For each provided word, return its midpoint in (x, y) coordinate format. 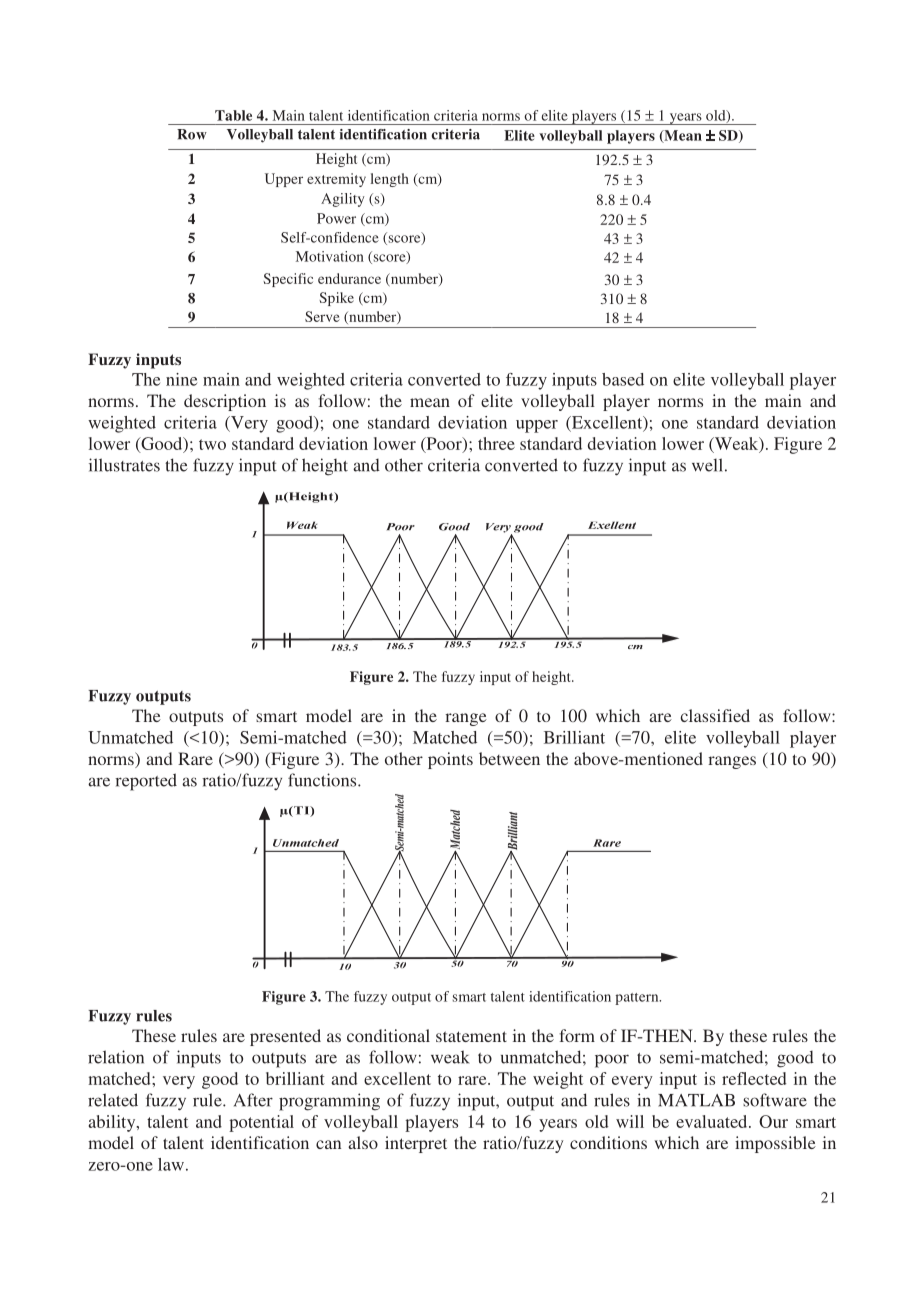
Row (192, 134)
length (389, 180)
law (171, 1164)
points (450, 760)
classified (715, 715)
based (623, 379)
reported (146, 782)
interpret (416, 1144)
